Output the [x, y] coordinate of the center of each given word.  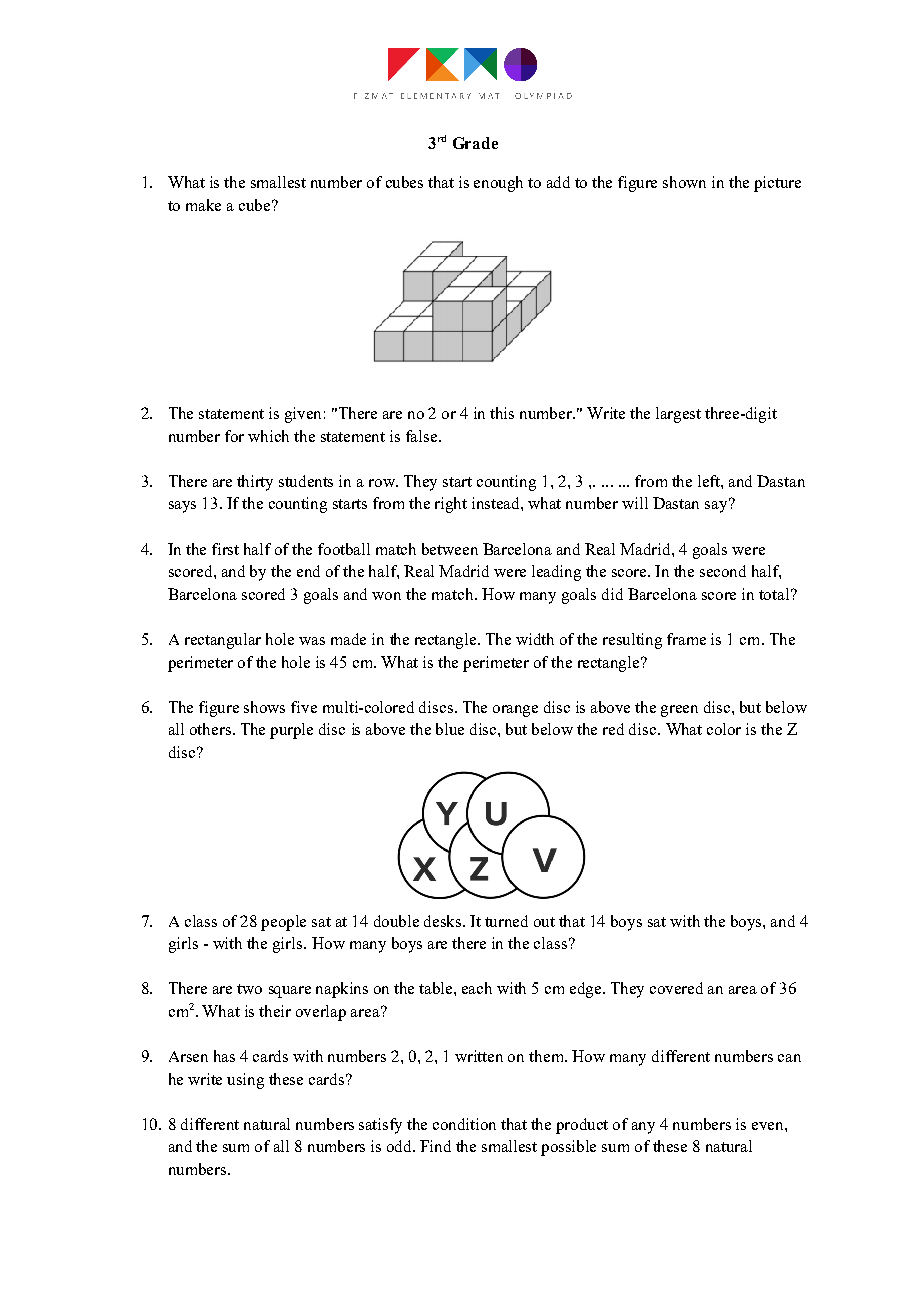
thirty [255, 483]
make [203, 205]
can [789, 1058]
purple [291, 731]
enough [498, 184]
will [635, 503]
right [451, 505]
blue [450, 729]
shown [684, 182]
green [679, 711]
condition [464, 1124]
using [245, 1081]
